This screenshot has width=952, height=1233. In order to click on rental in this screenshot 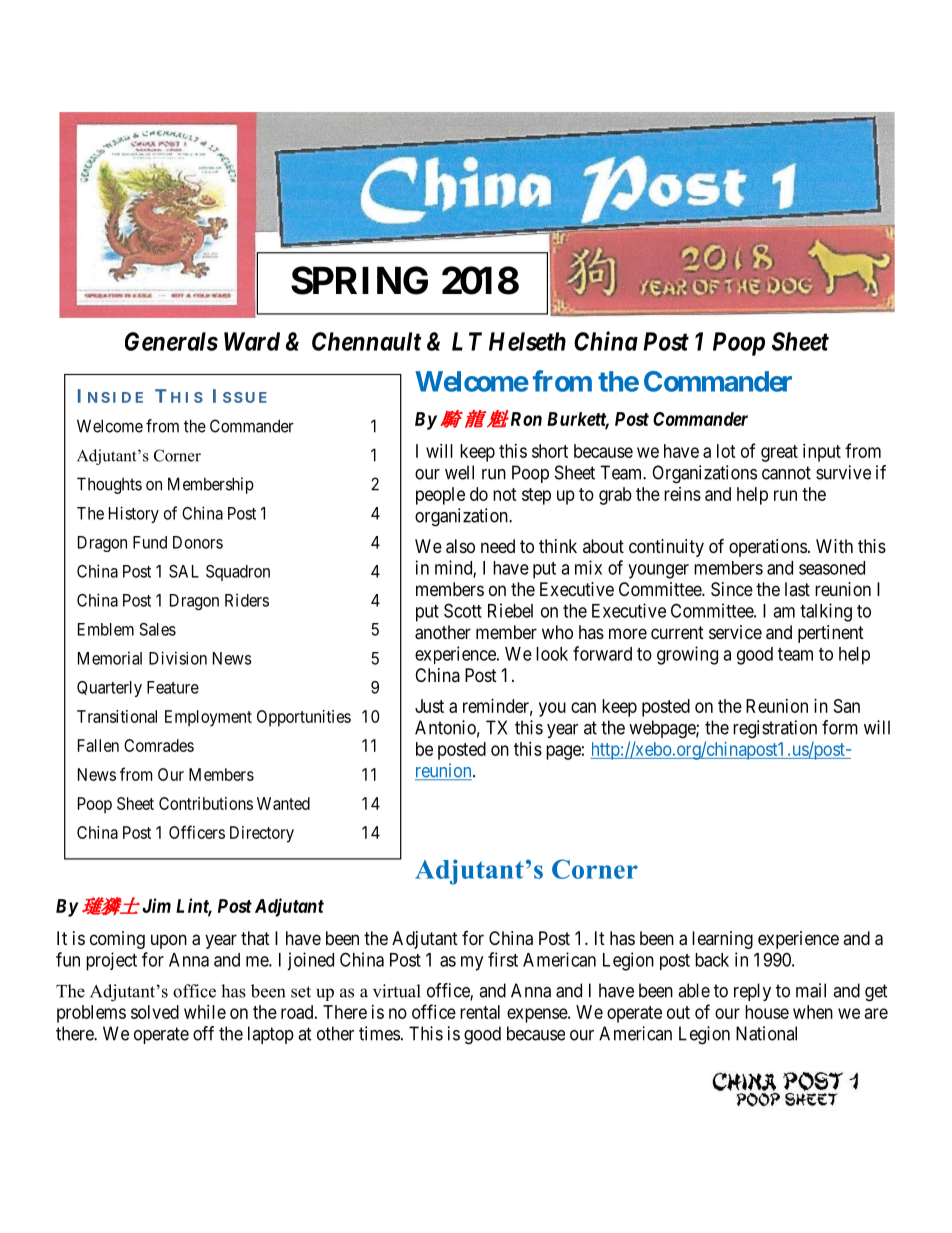, I will do `click(480, 1012)`.
